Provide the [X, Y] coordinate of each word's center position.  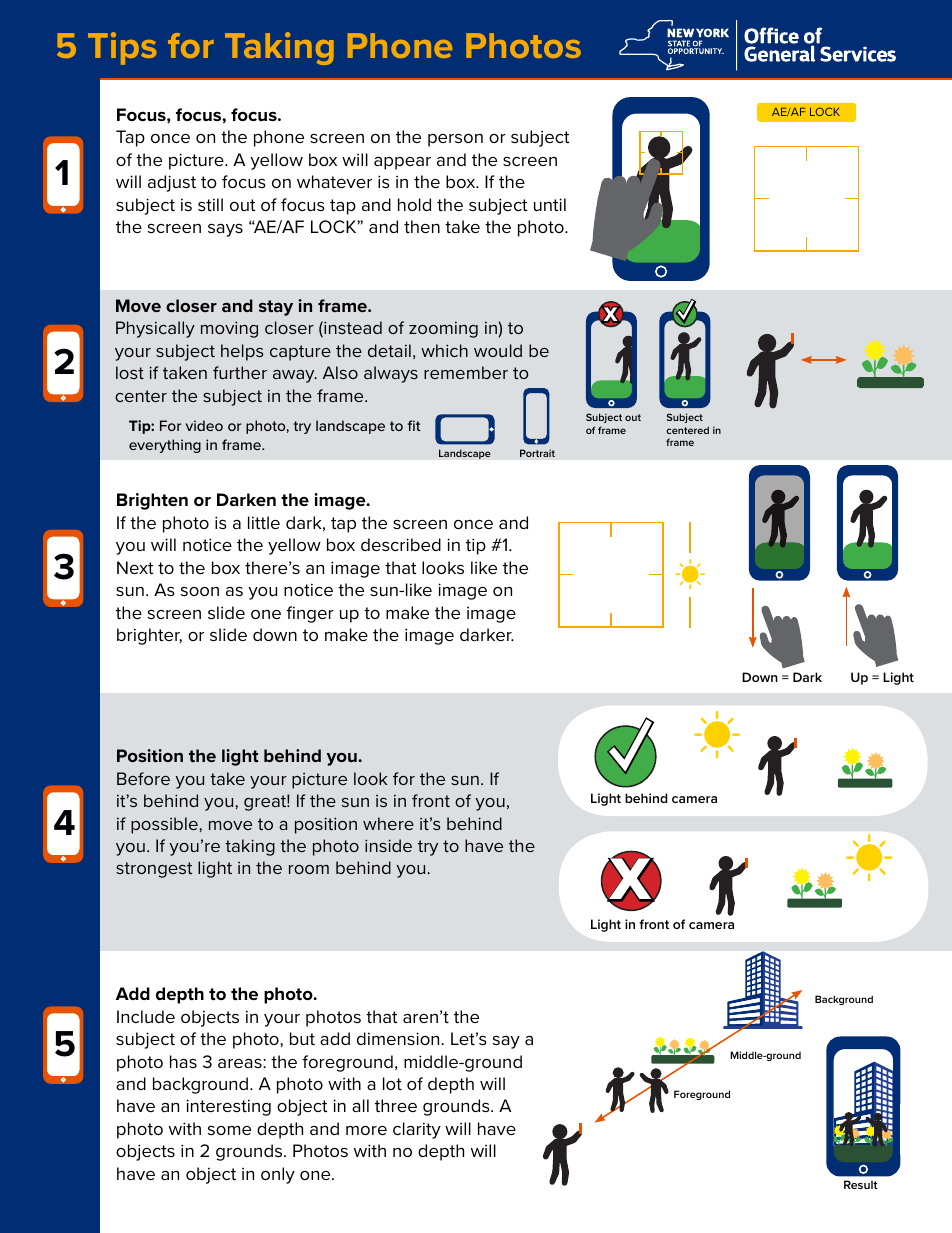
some [229, 1130]
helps [242, 352]
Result [861, 1184]
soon [200, 591]
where [388, 823]
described [401, 544]
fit [414, 425]
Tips [122, 48]
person [455, 140]
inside [388, 845]
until [550, 204]
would [498, 350]
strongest [154, 870]
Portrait [537, 453]
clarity [417, 1130]
